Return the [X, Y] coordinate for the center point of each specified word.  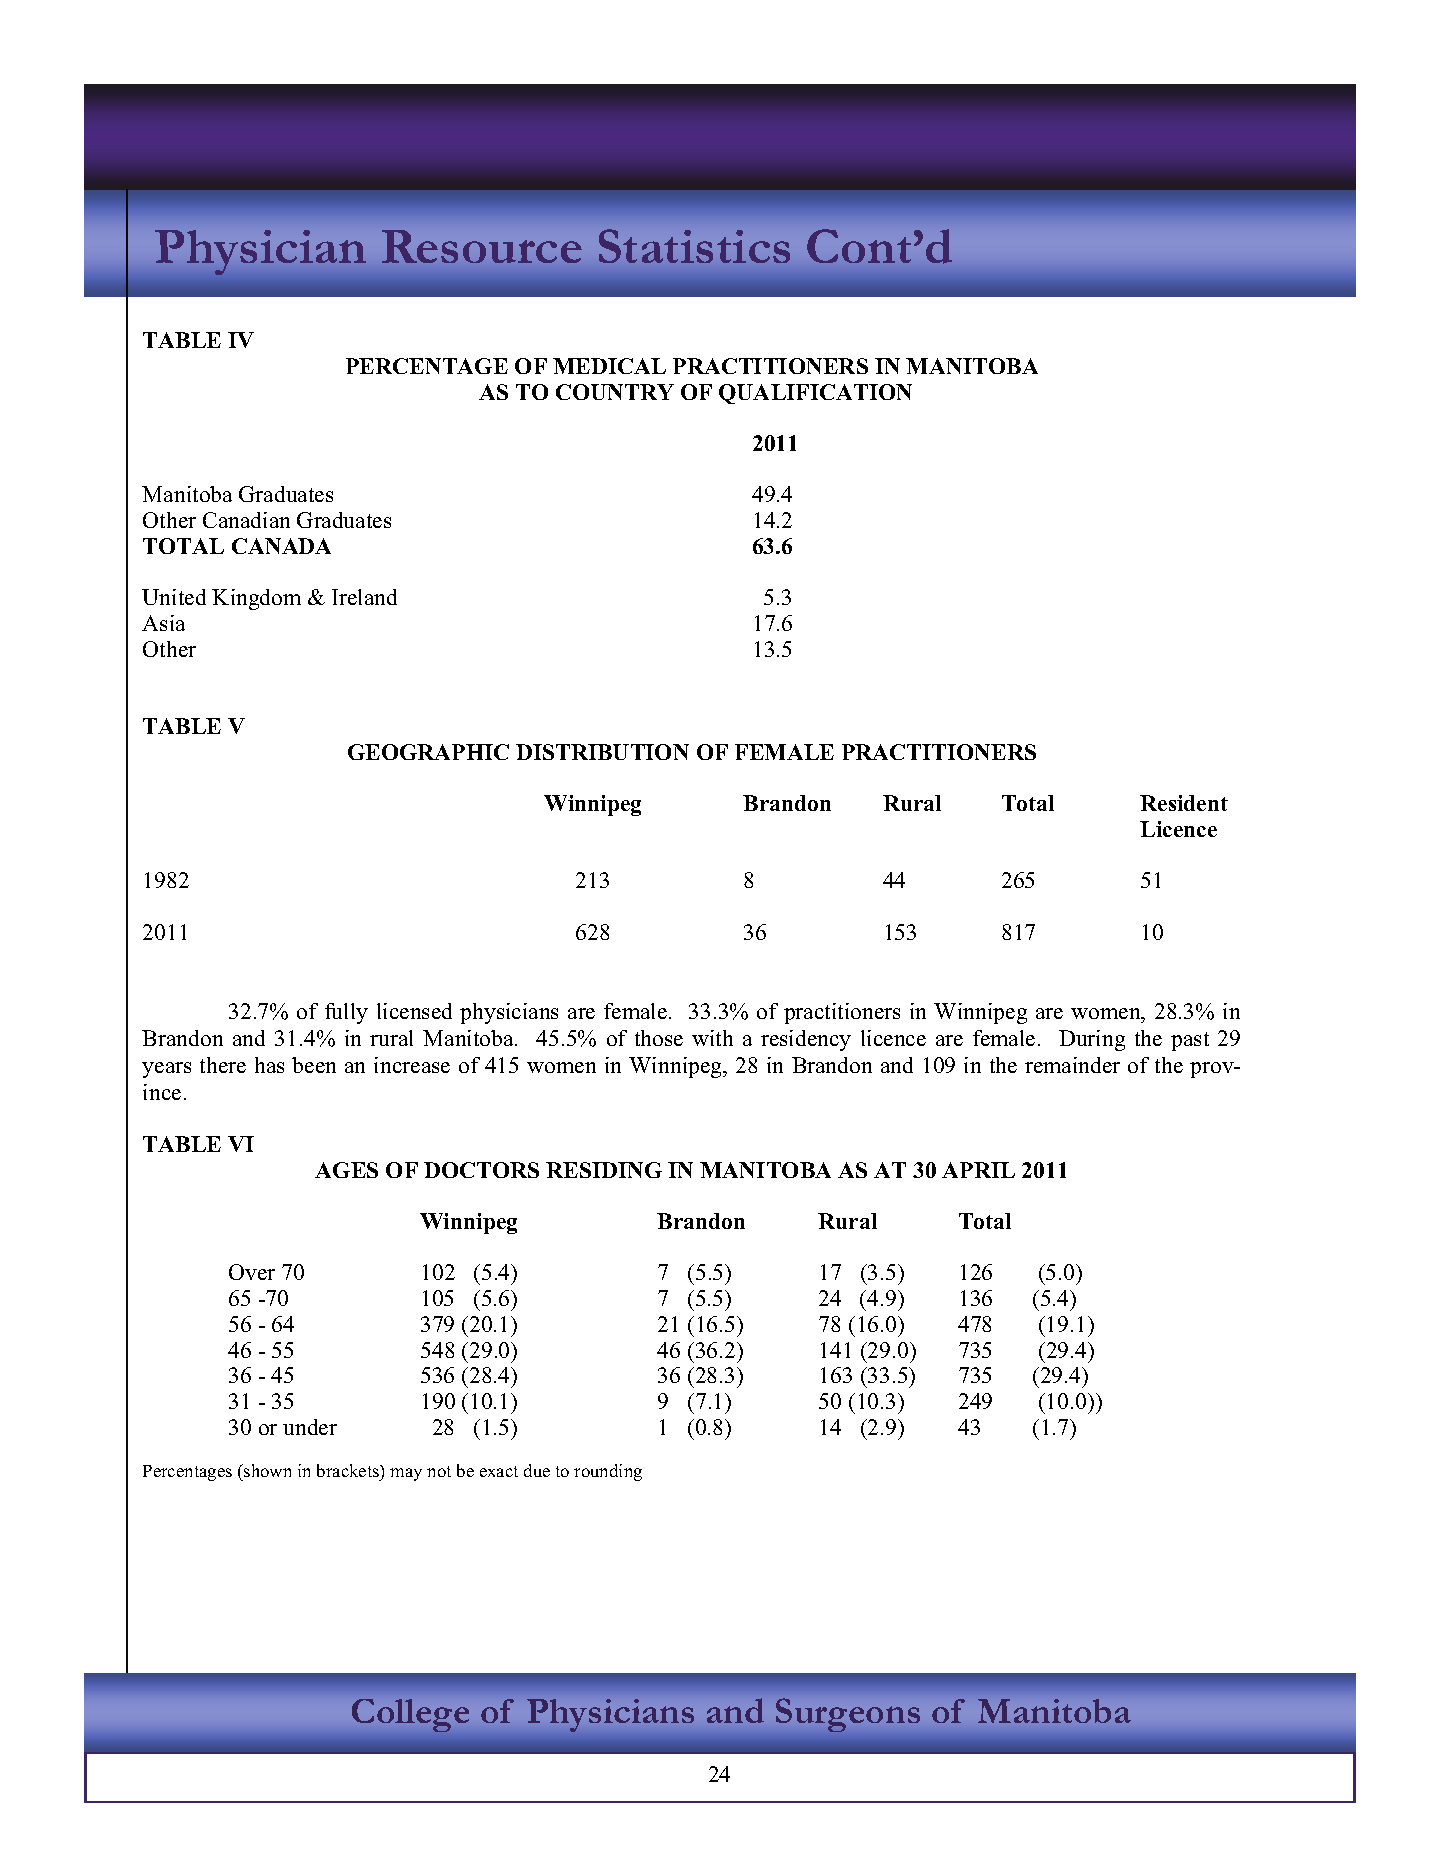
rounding [608, 1472]
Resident [1184, 803]
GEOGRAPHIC [428, 752]
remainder [1072, 1065]
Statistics [694, 246]
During [1092, 1040]
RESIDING [604, 1170]
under [310, 1427]
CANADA [281, 546]
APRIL [978, 1170]
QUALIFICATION [815, 394]
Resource [482, 246]
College [410, 1715]
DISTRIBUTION [602, 752]
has [269, 1065]
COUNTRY [615, 392]
